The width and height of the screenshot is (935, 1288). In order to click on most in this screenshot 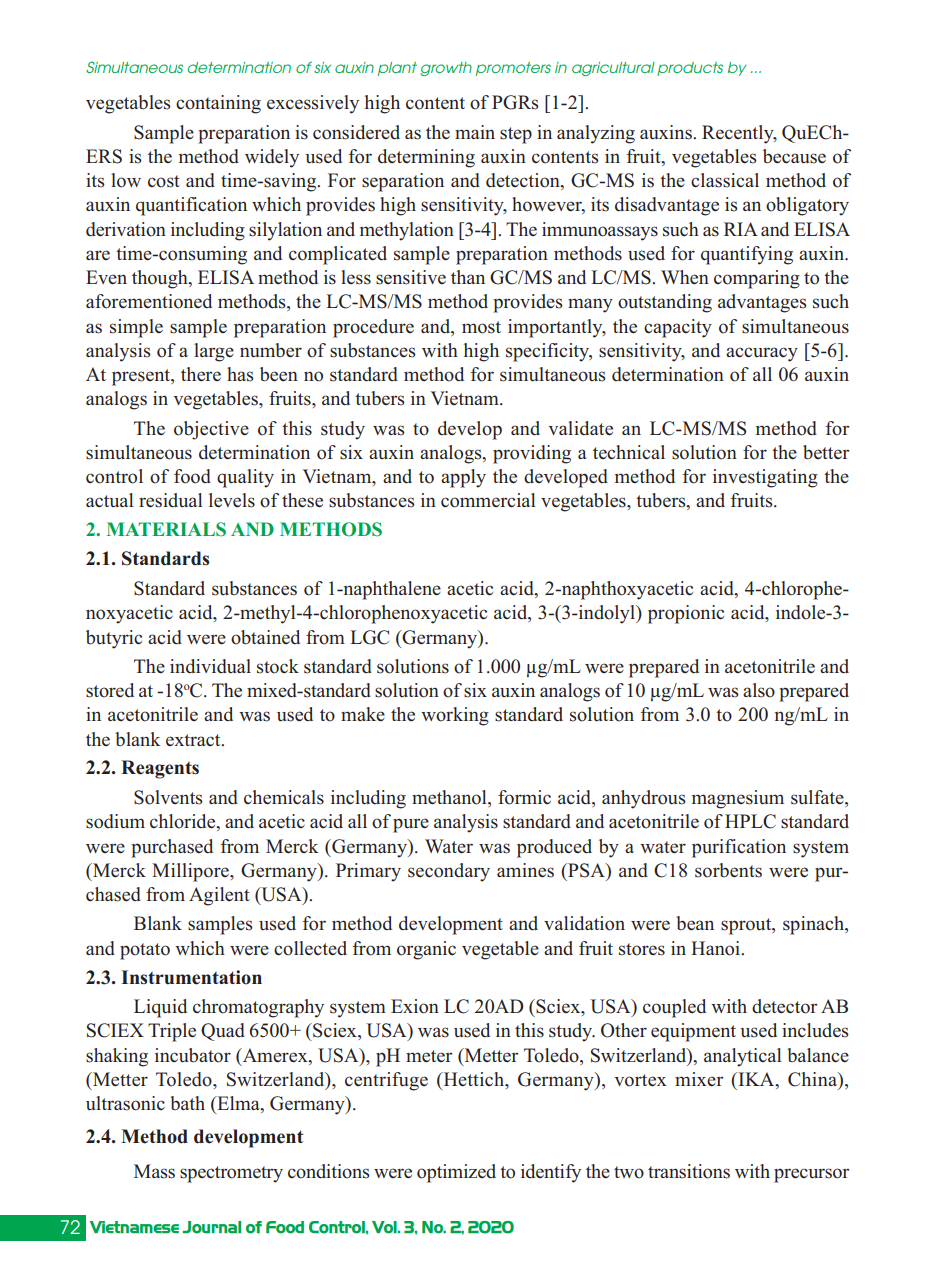, I will do `click(481, 327)`.
